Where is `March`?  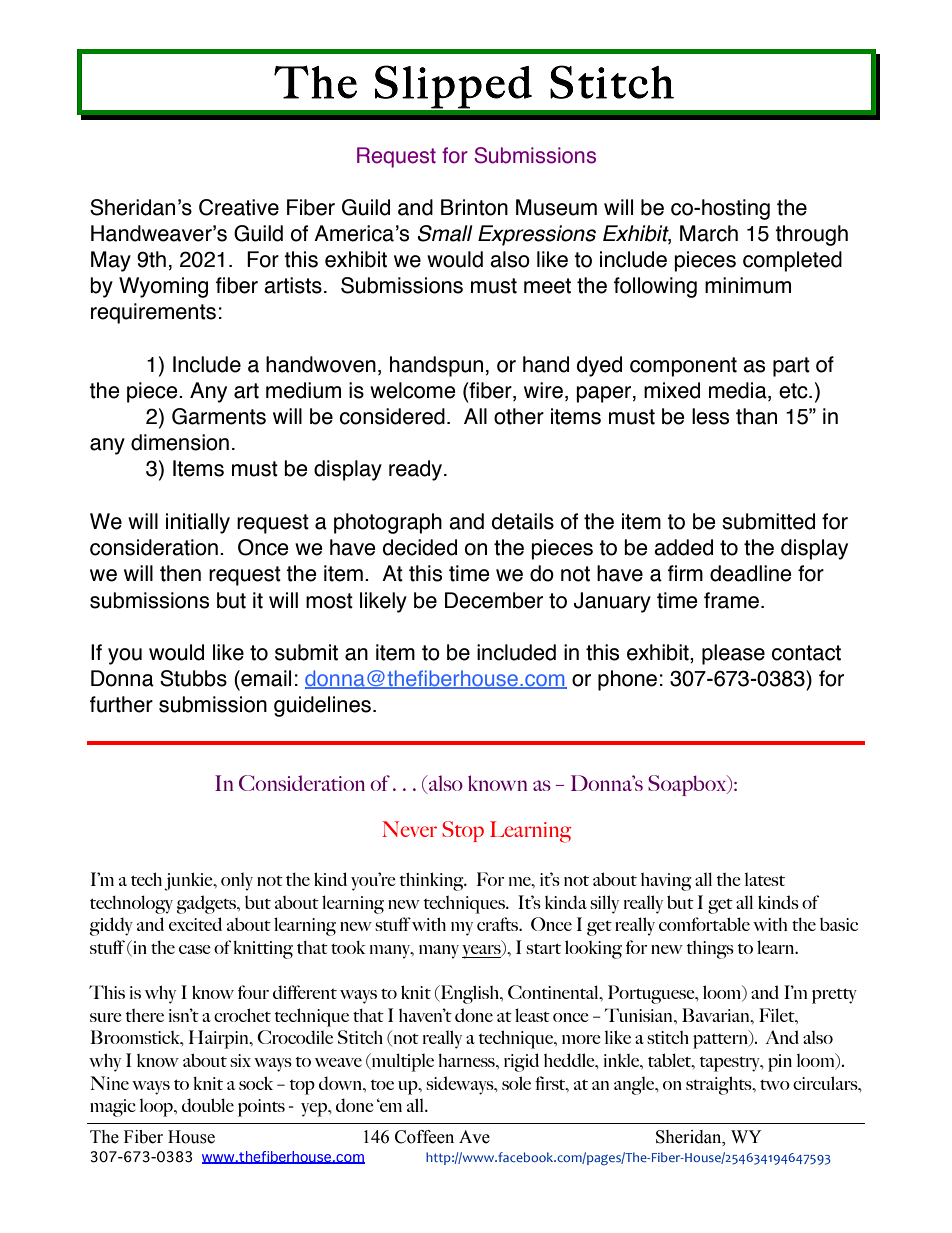
March is located at coordinates (709, 233).
